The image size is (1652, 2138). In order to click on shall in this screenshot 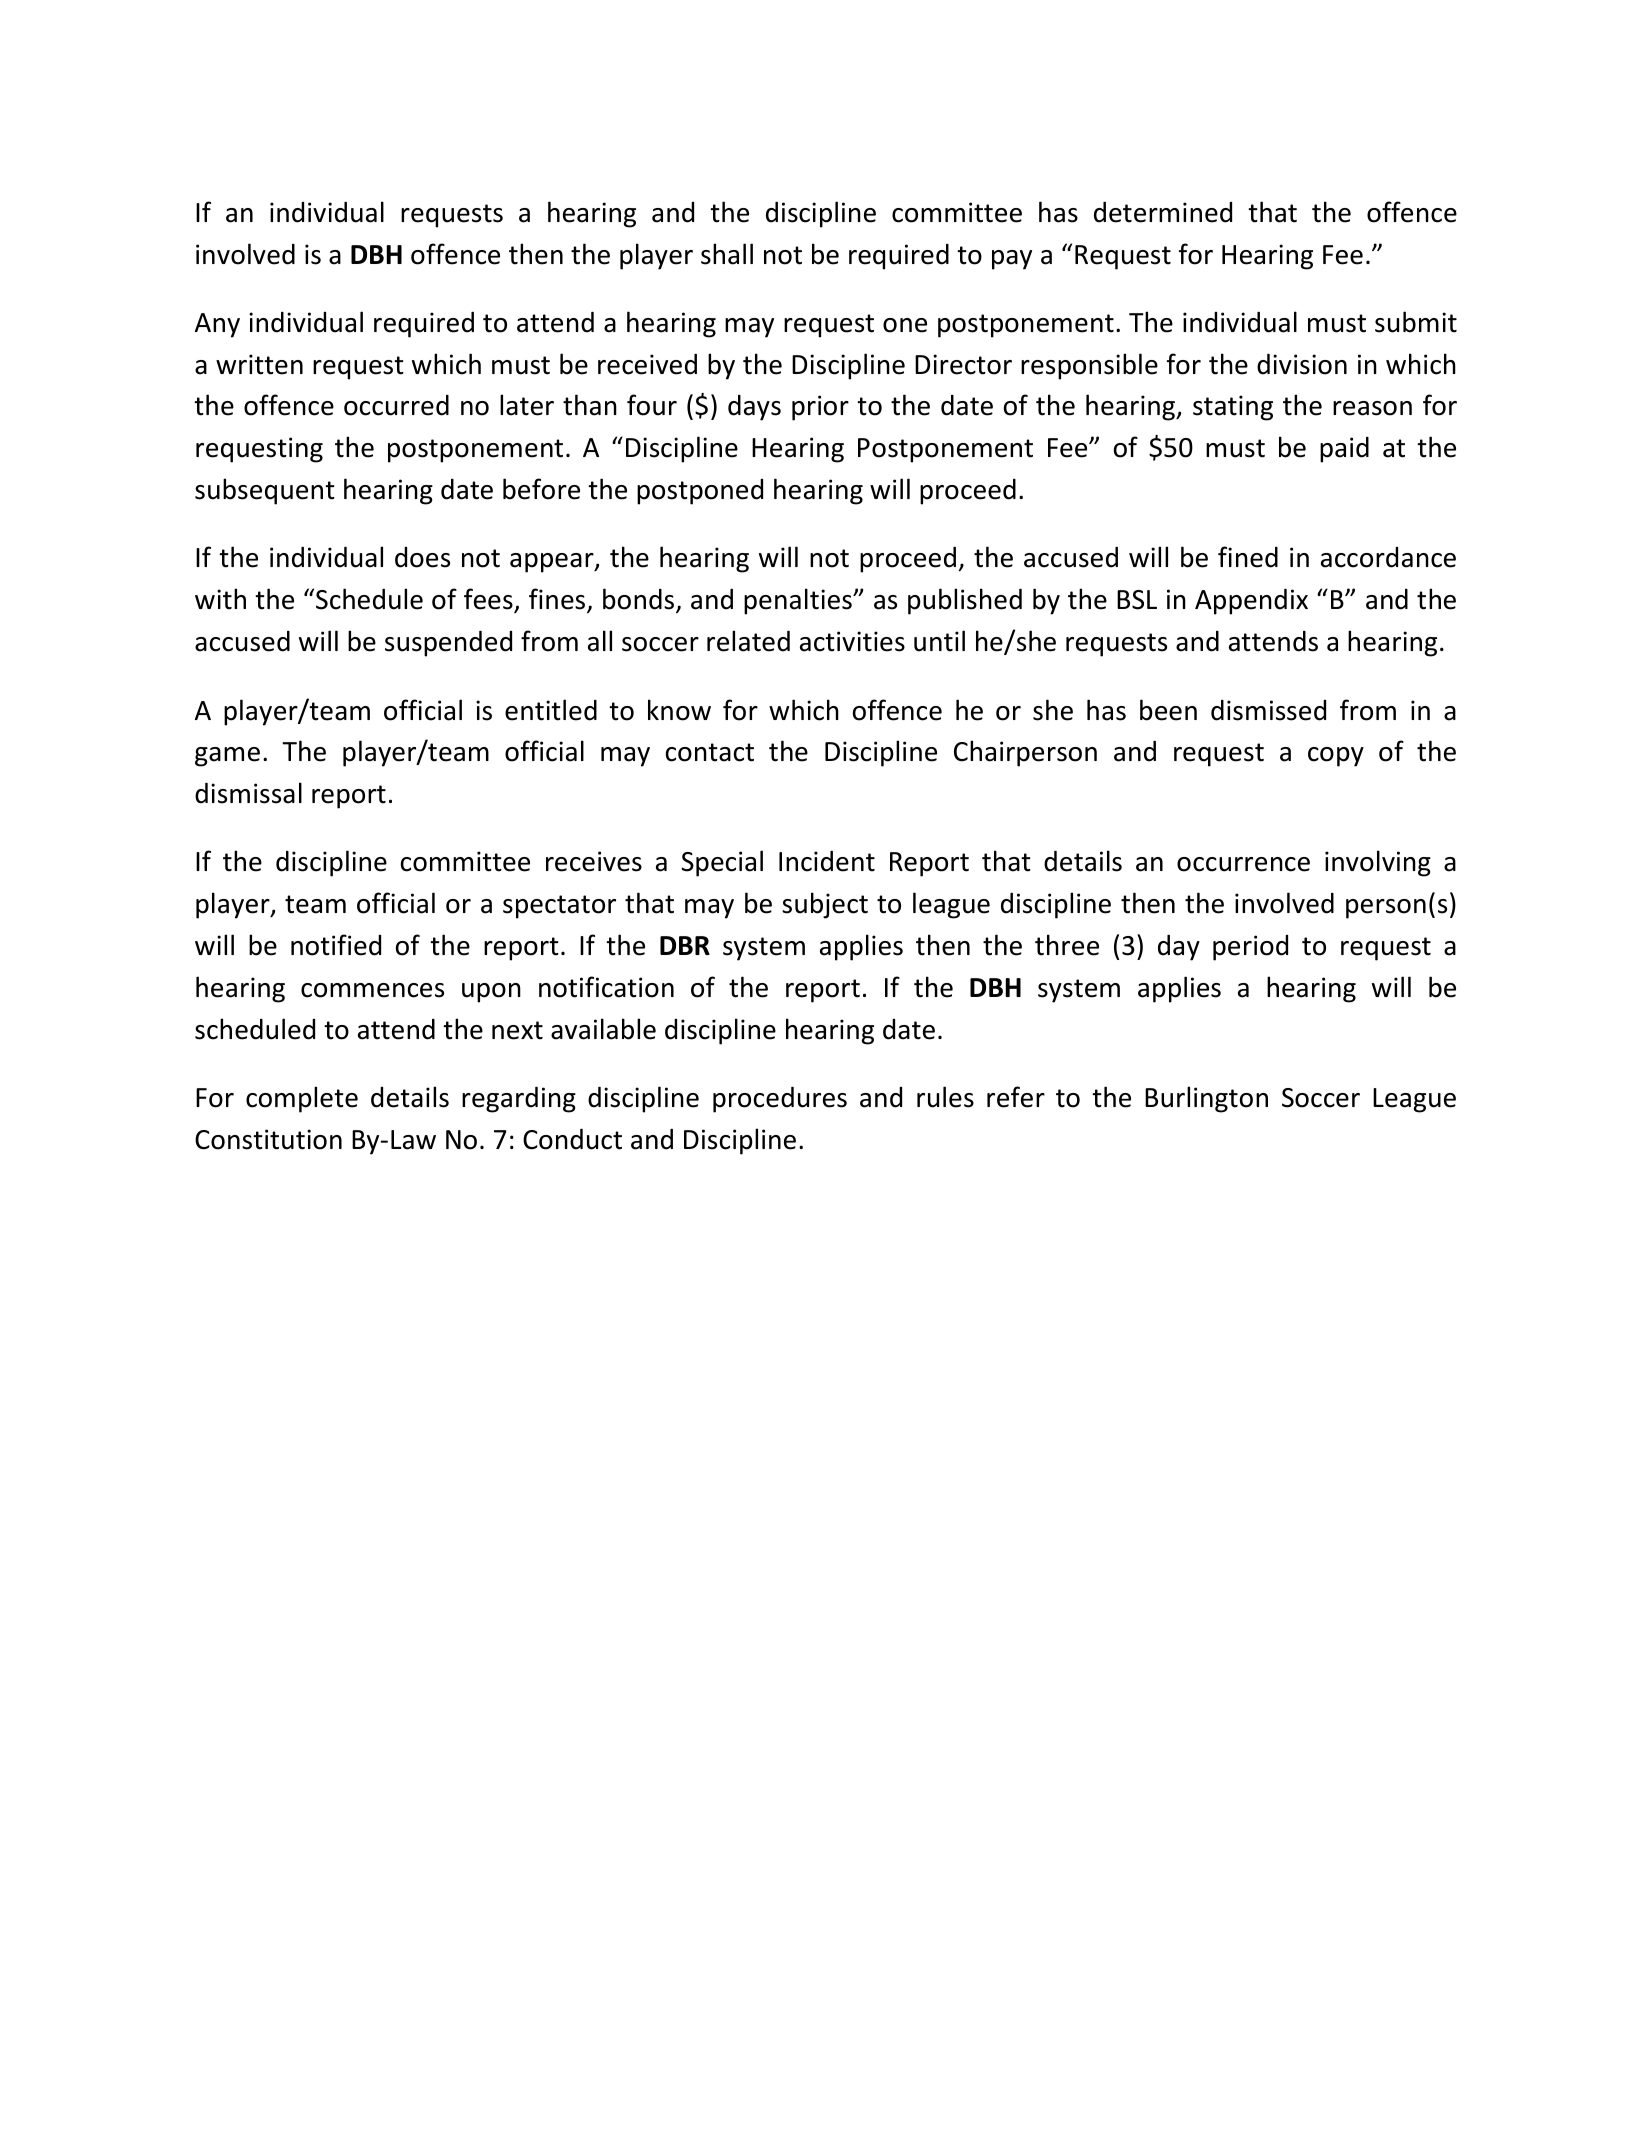, I will do `click(727, 254)`.
